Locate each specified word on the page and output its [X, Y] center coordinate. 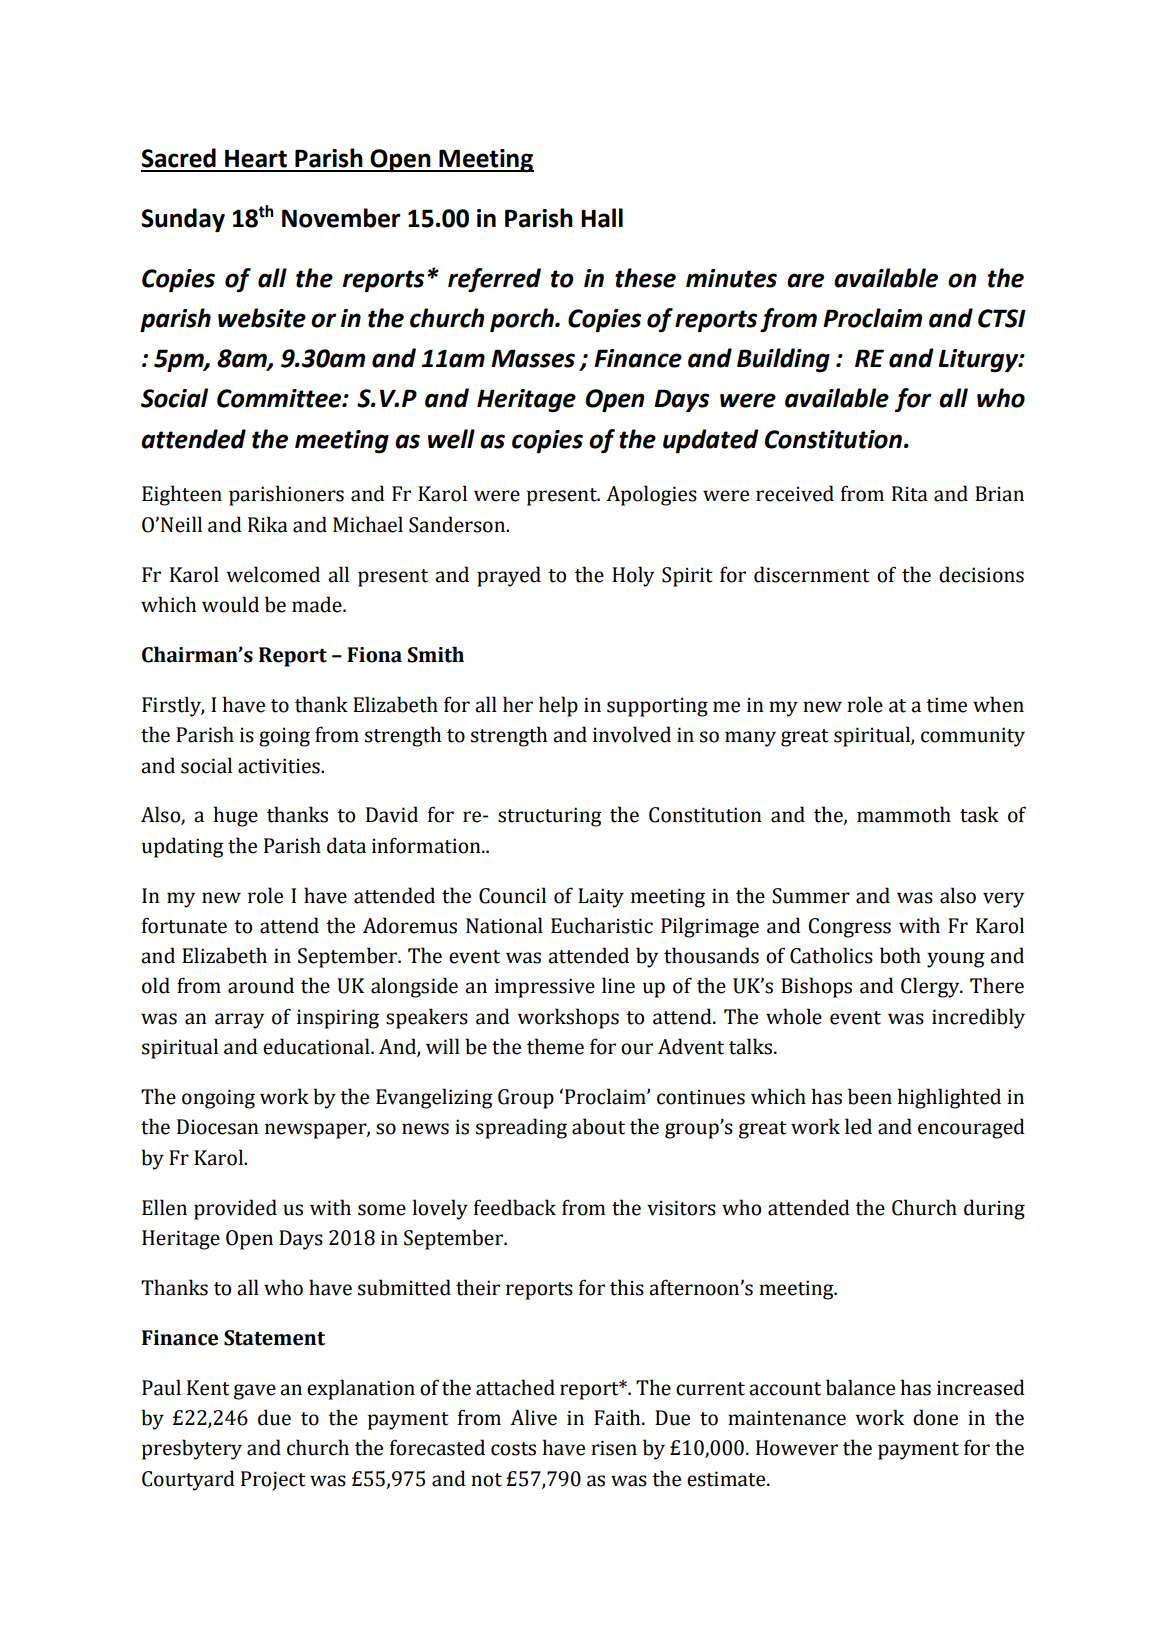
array [239, 1021]
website [262, 318]
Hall [602, 218]
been [870, 1096]
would [230, 604]
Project [273, 1480]
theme [555, 1046]
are [805, 280]
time [946, 705]
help [558, 706]
